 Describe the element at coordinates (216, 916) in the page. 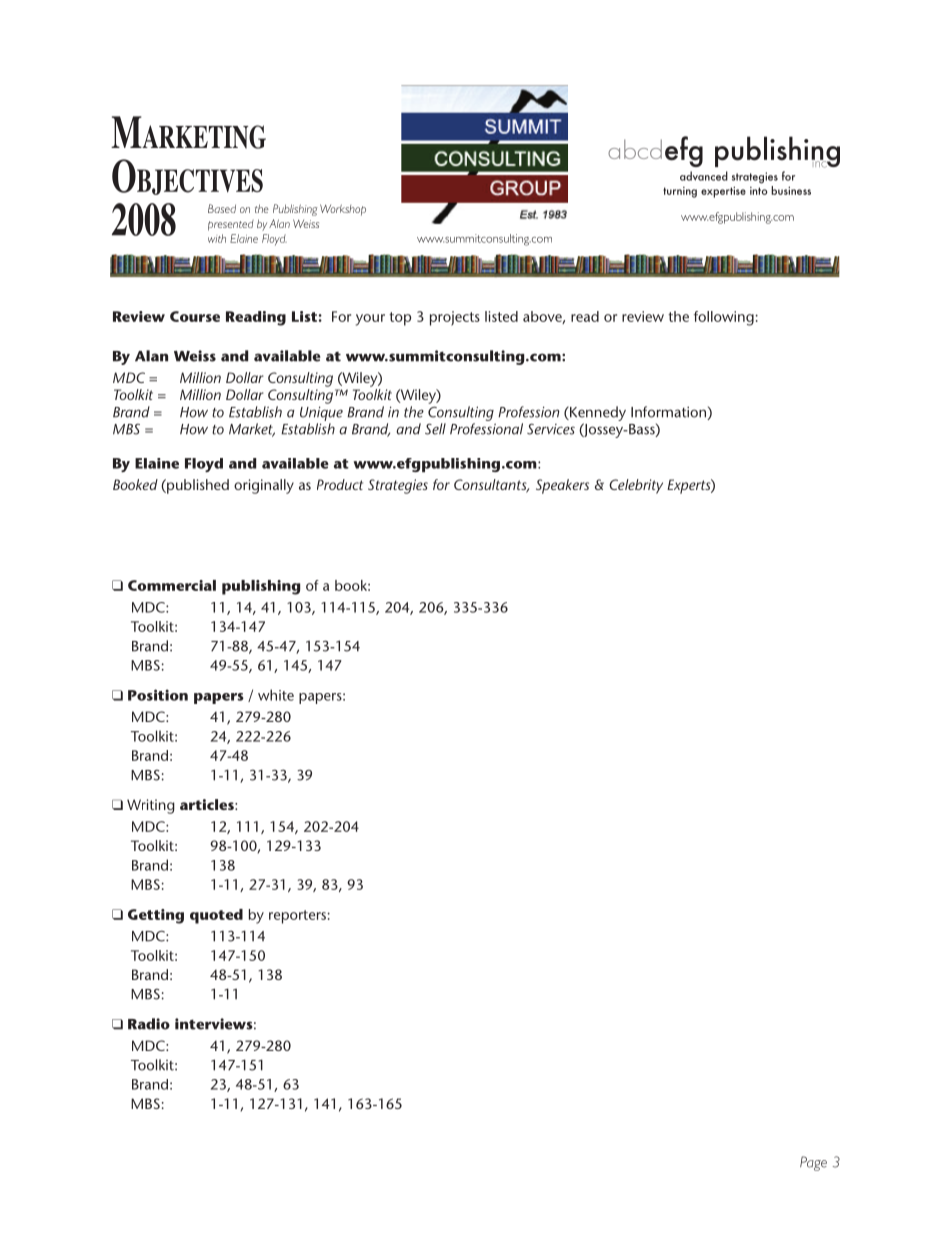

I see `quoted` at that location.
